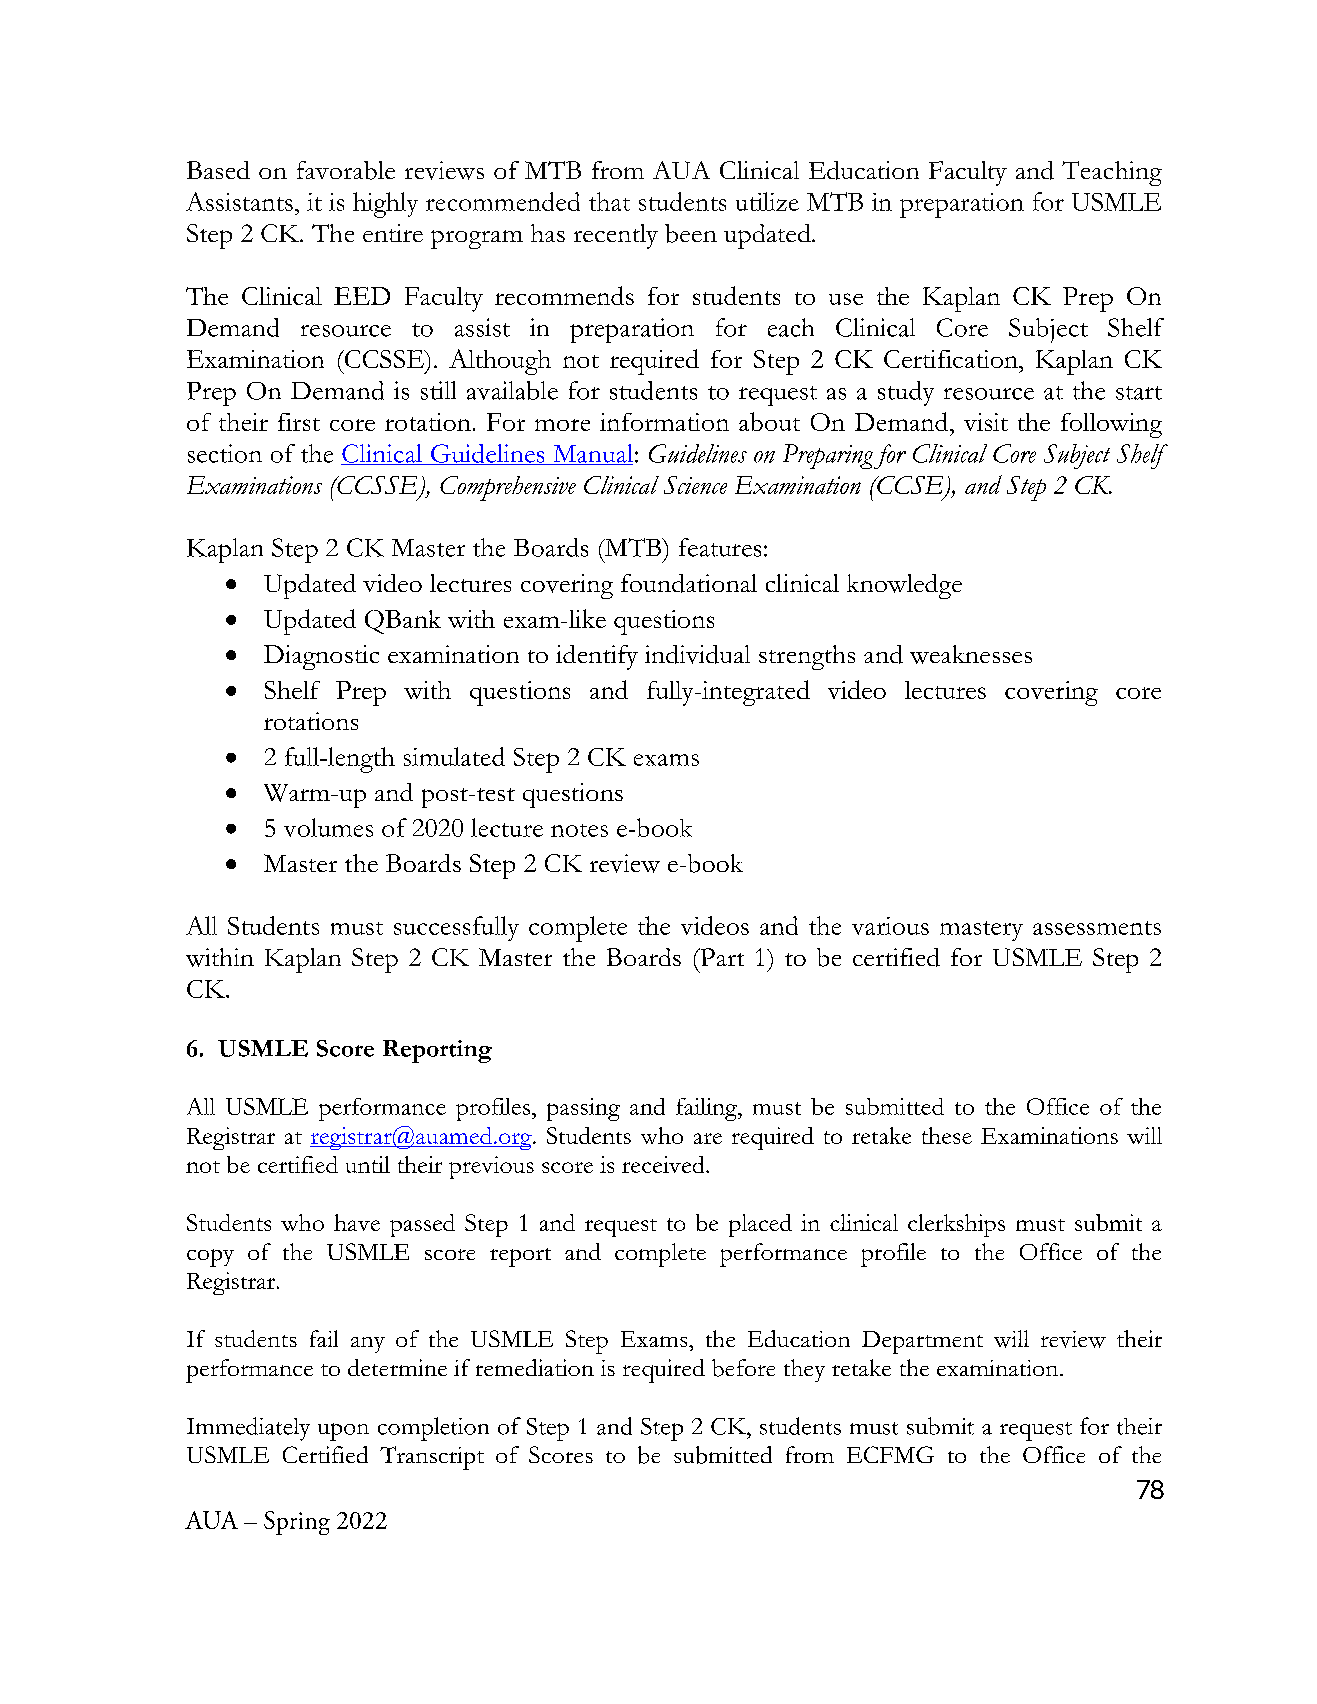 Image resolution: width=1317 pixels, height=1704 pixels. Describe the element at coordinates (904, 586) in the image. I see `knowledge` at that location.
